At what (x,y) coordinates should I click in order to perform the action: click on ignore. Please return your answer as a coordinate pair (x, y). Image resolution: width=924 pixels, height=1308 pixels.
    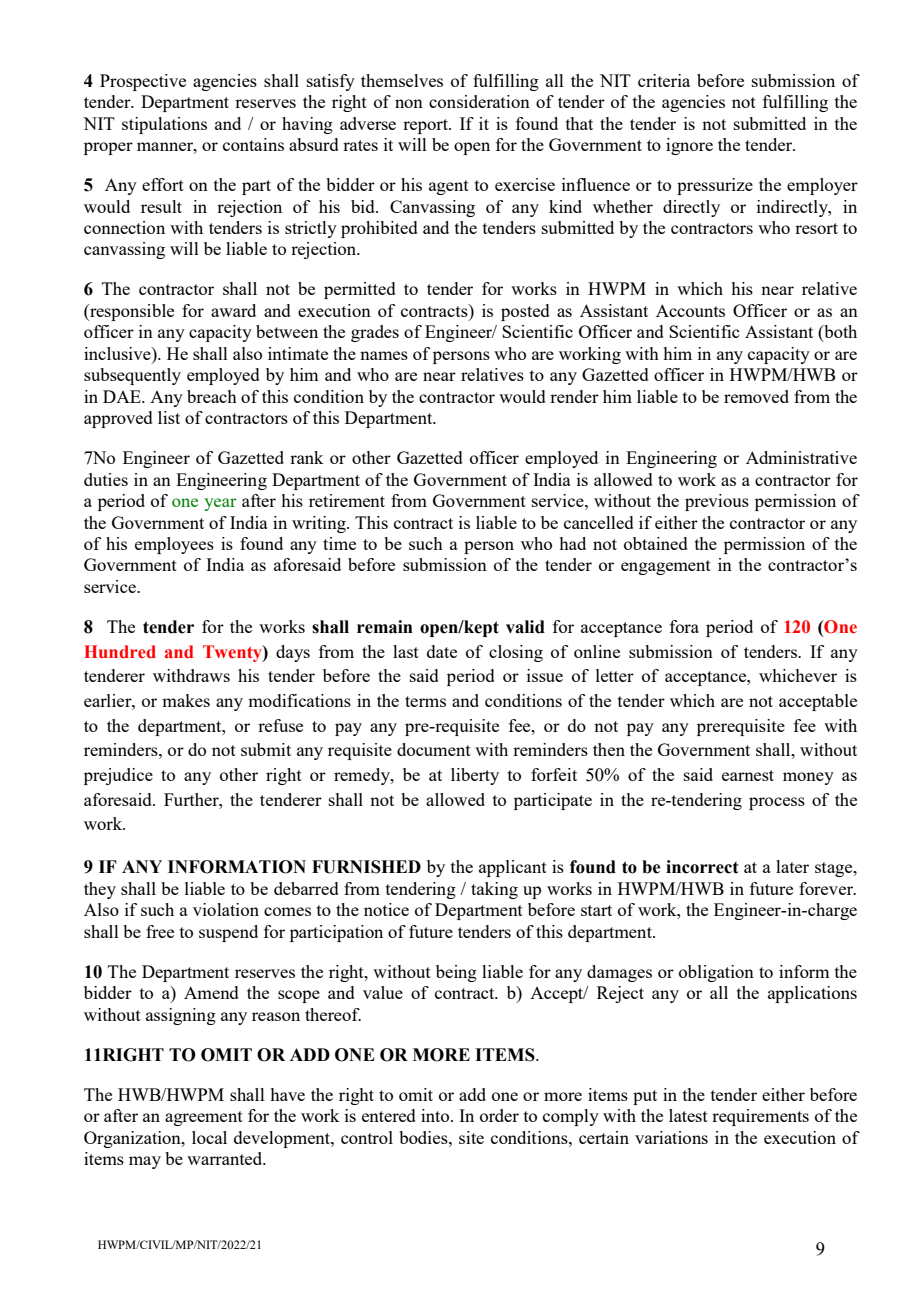
    Looking at the image, I should click on (689, 146).
